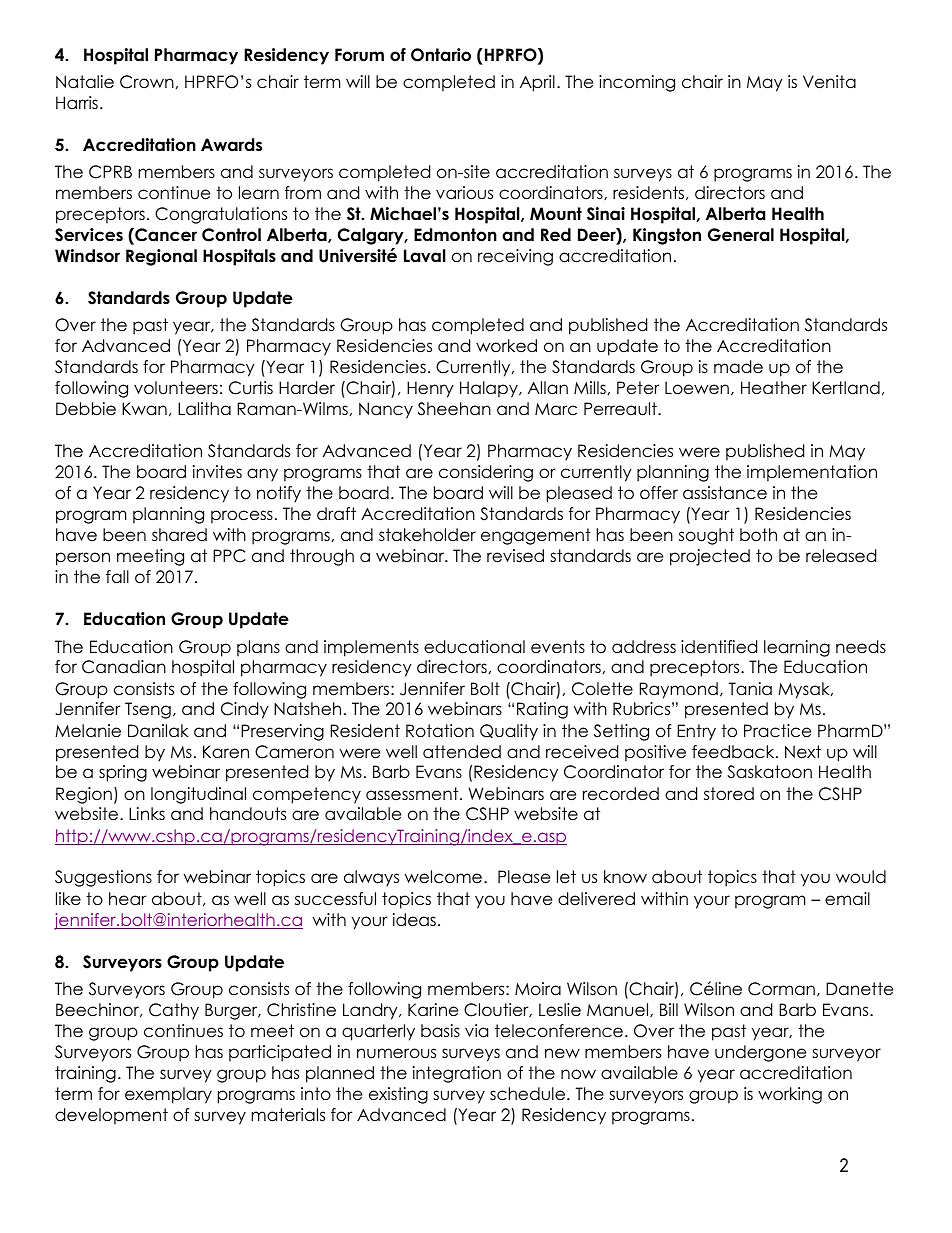 The width and height of the screenshot is (952, 1233). Describe the element at coordinates (441, 55) in the screenshot. I see `Ontario` at that location.
